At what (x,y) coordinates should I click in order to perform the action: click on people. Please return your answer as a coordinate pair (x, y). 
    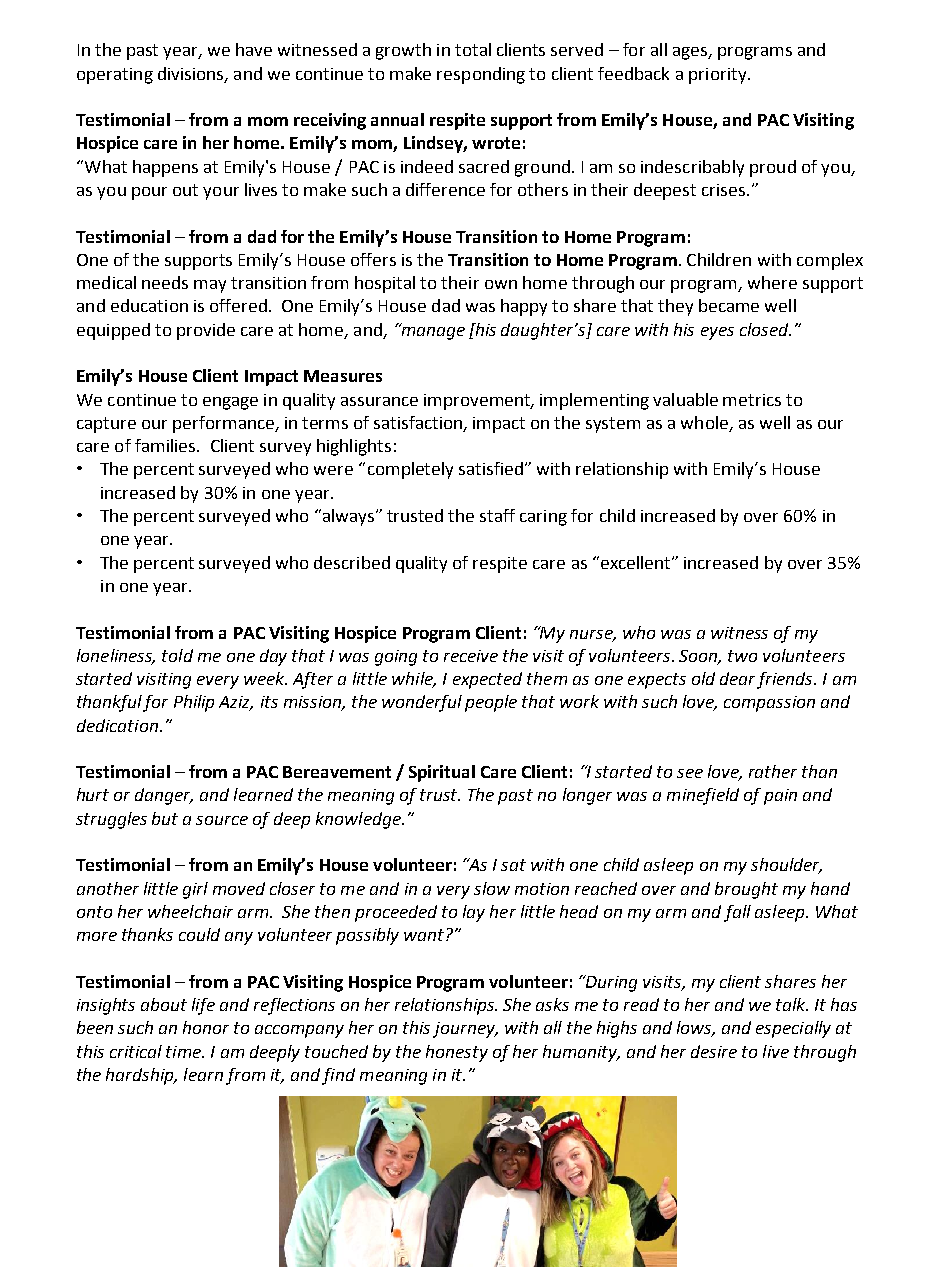
    Looking at the image, I should click on (491, 703).
